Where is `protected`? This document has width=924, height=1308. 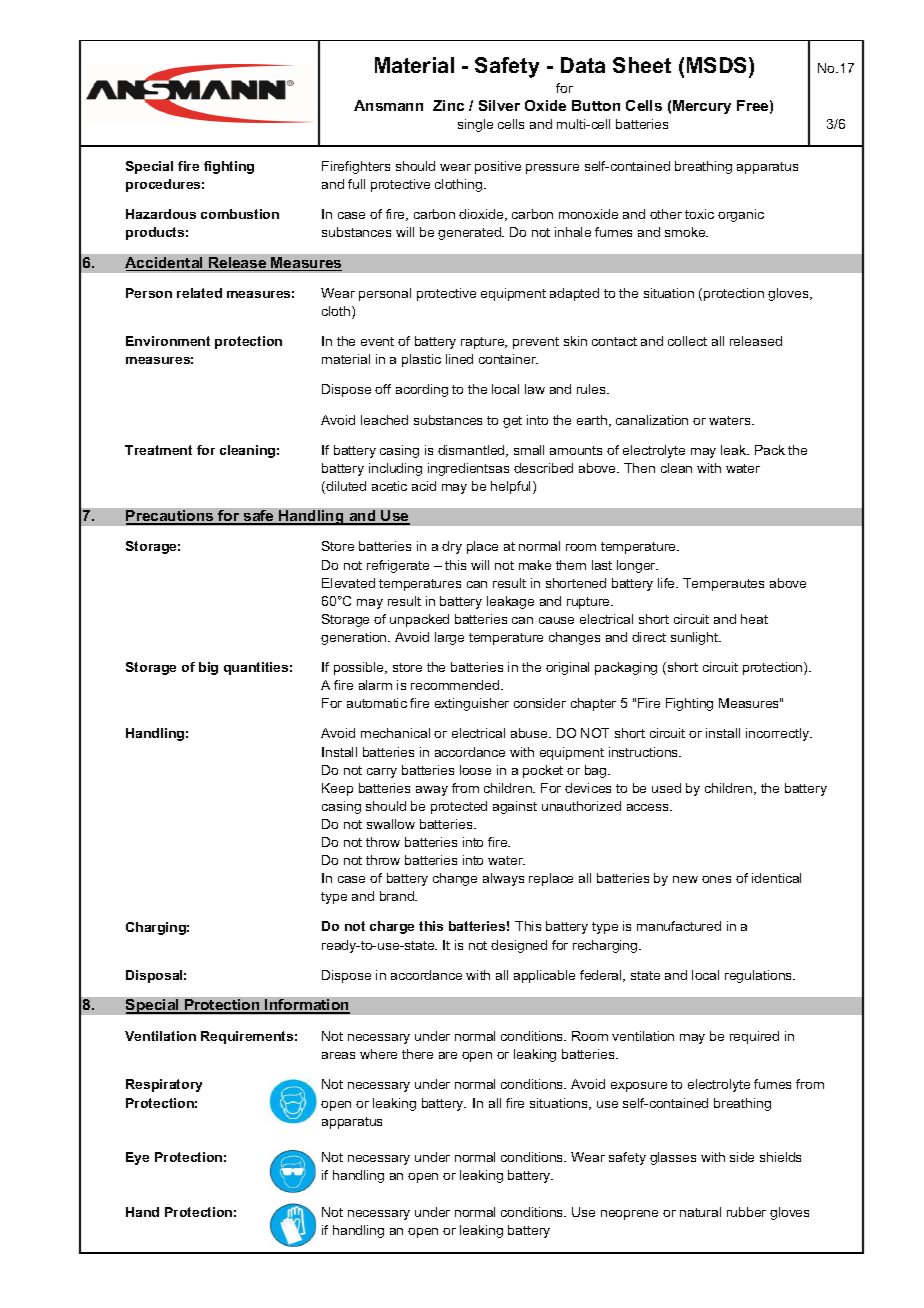
protected is located at coordinates (459, 807).
